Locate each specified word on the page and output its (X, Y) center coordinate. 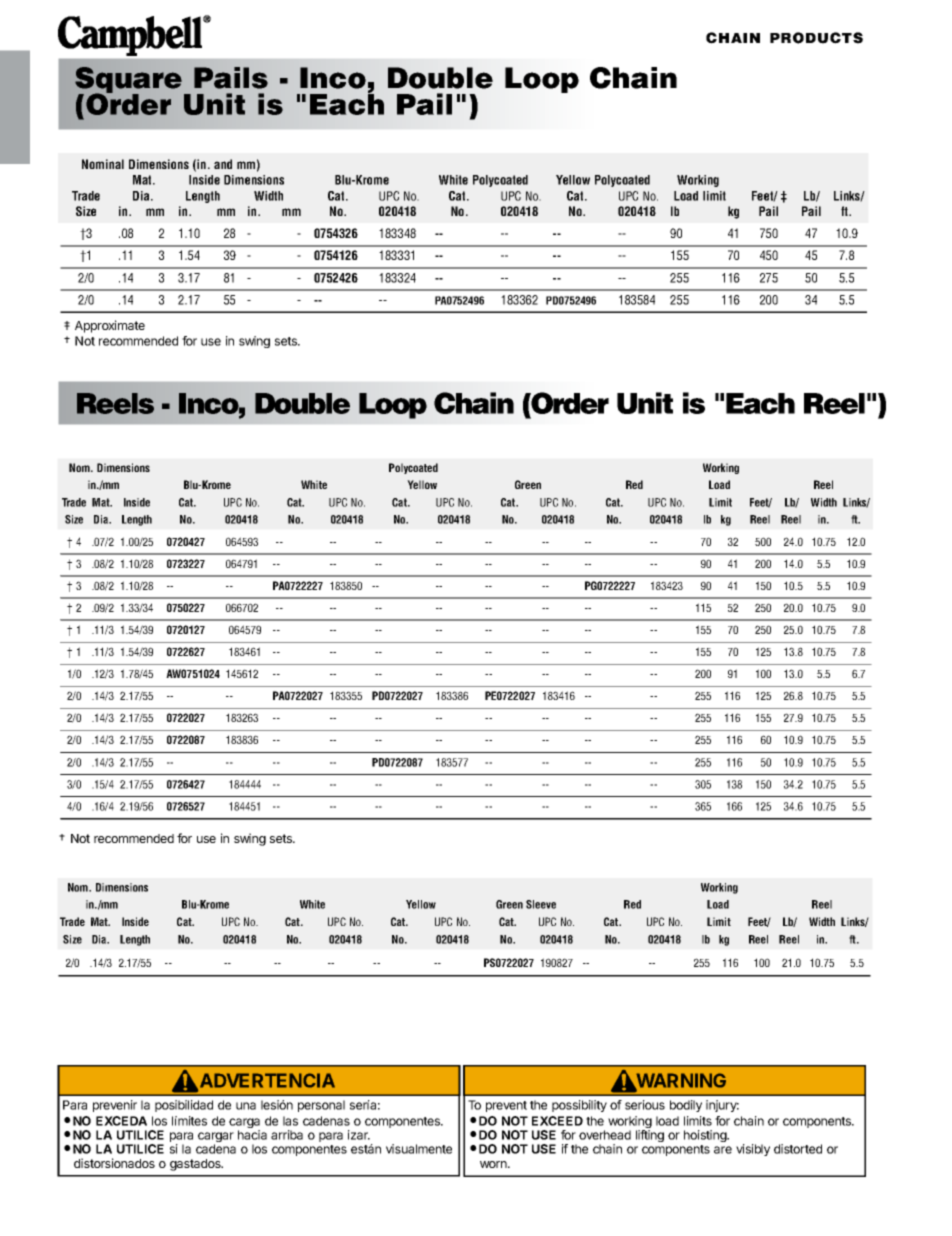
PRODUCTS (816, 38)
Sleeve (541, 904)
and (223, 164)
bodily (686, 1106)
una (246, 1106)
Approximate (110, 326)
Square (128, 81)
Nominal (103, 164)
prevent (506, 1106)
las (290, 1121)
